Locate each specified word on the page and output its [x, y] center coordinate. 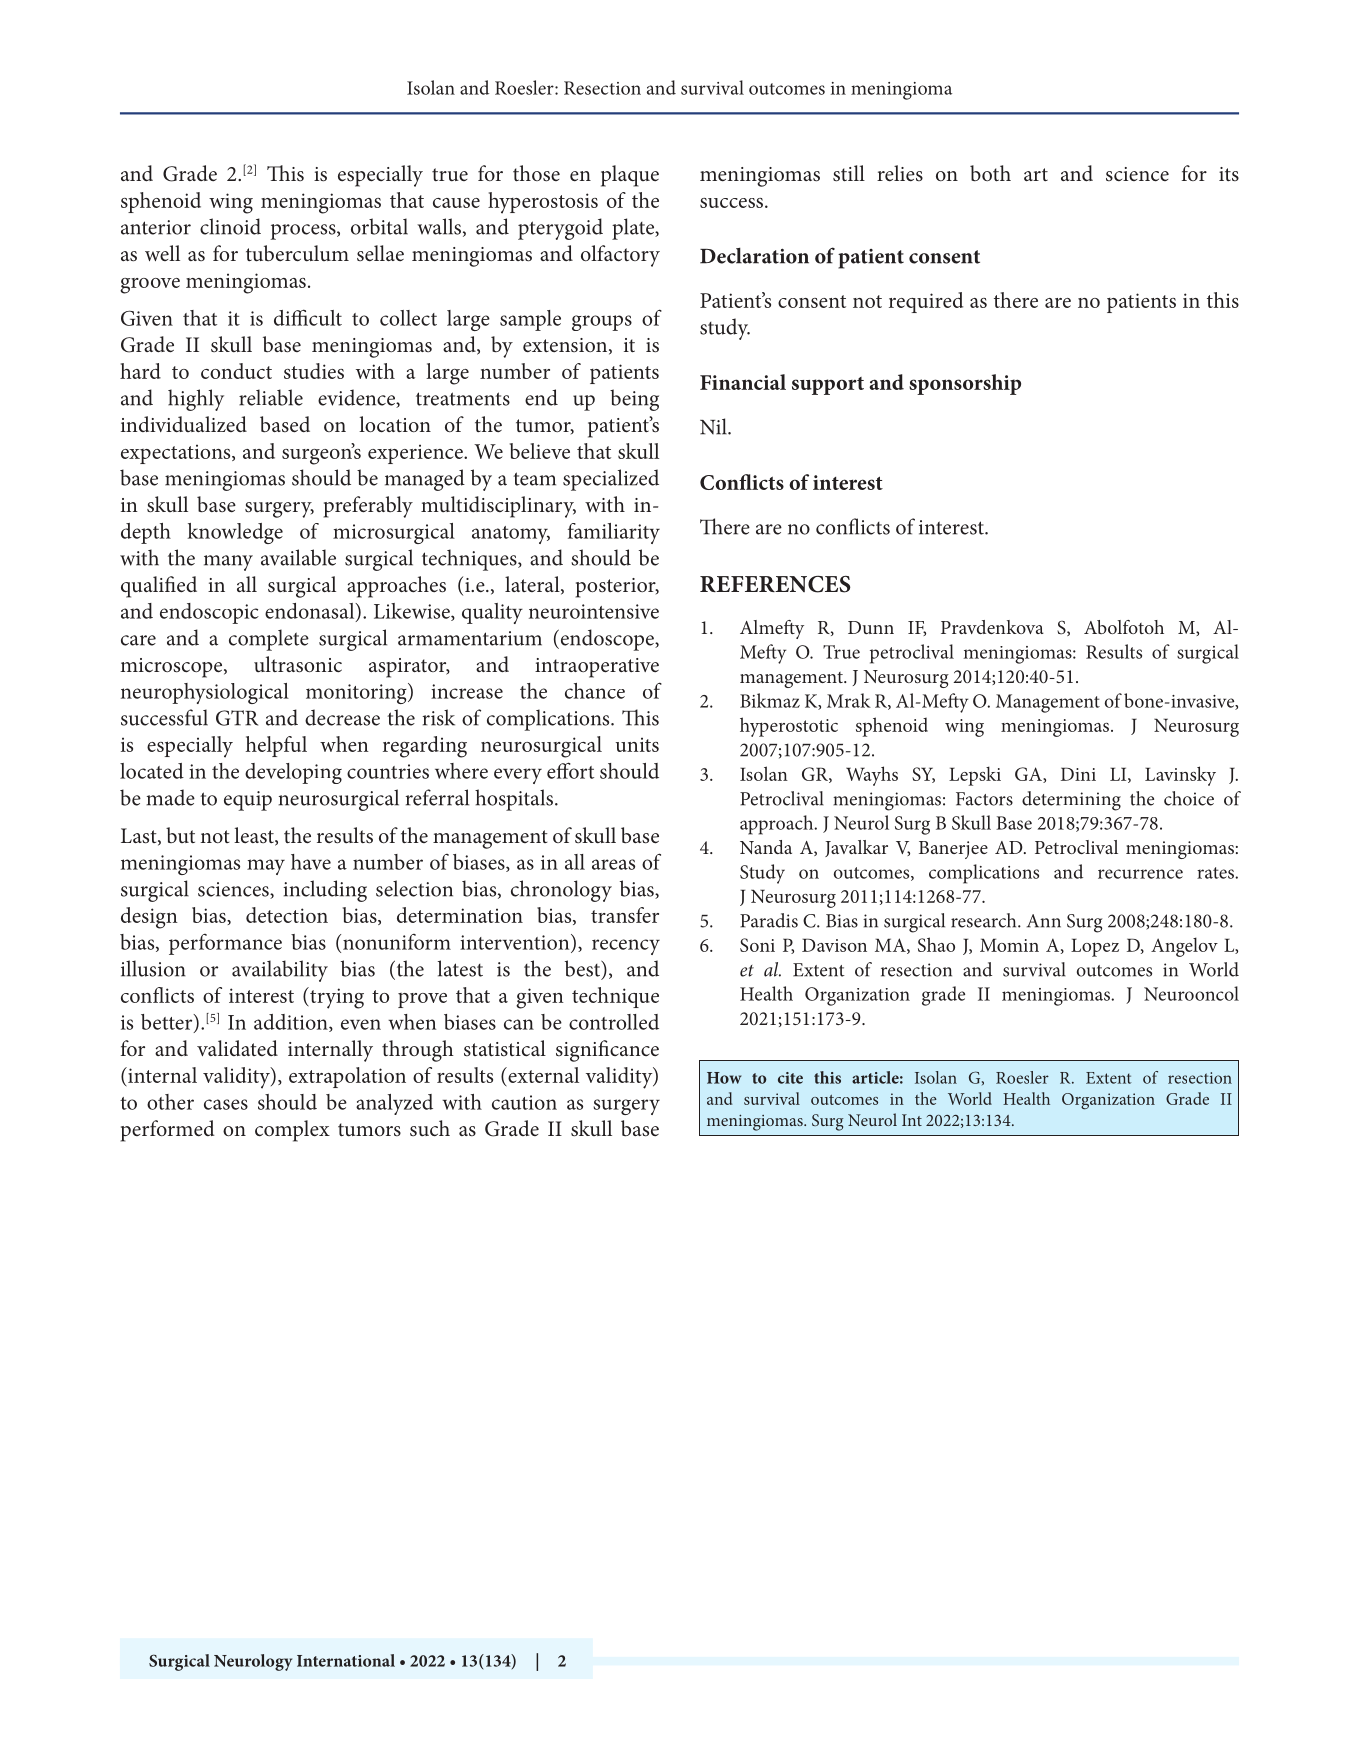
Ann [1044, 921]
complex [292, 1131]
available [298, 557]
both [990, 173]
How [724, 1078]
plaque [630, 176]
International [346, 1660]
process [304, 232]
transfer [625, 915]
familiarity [614, 533]
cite [790, 1078]
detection [287, 915]
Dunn [871, 627]
